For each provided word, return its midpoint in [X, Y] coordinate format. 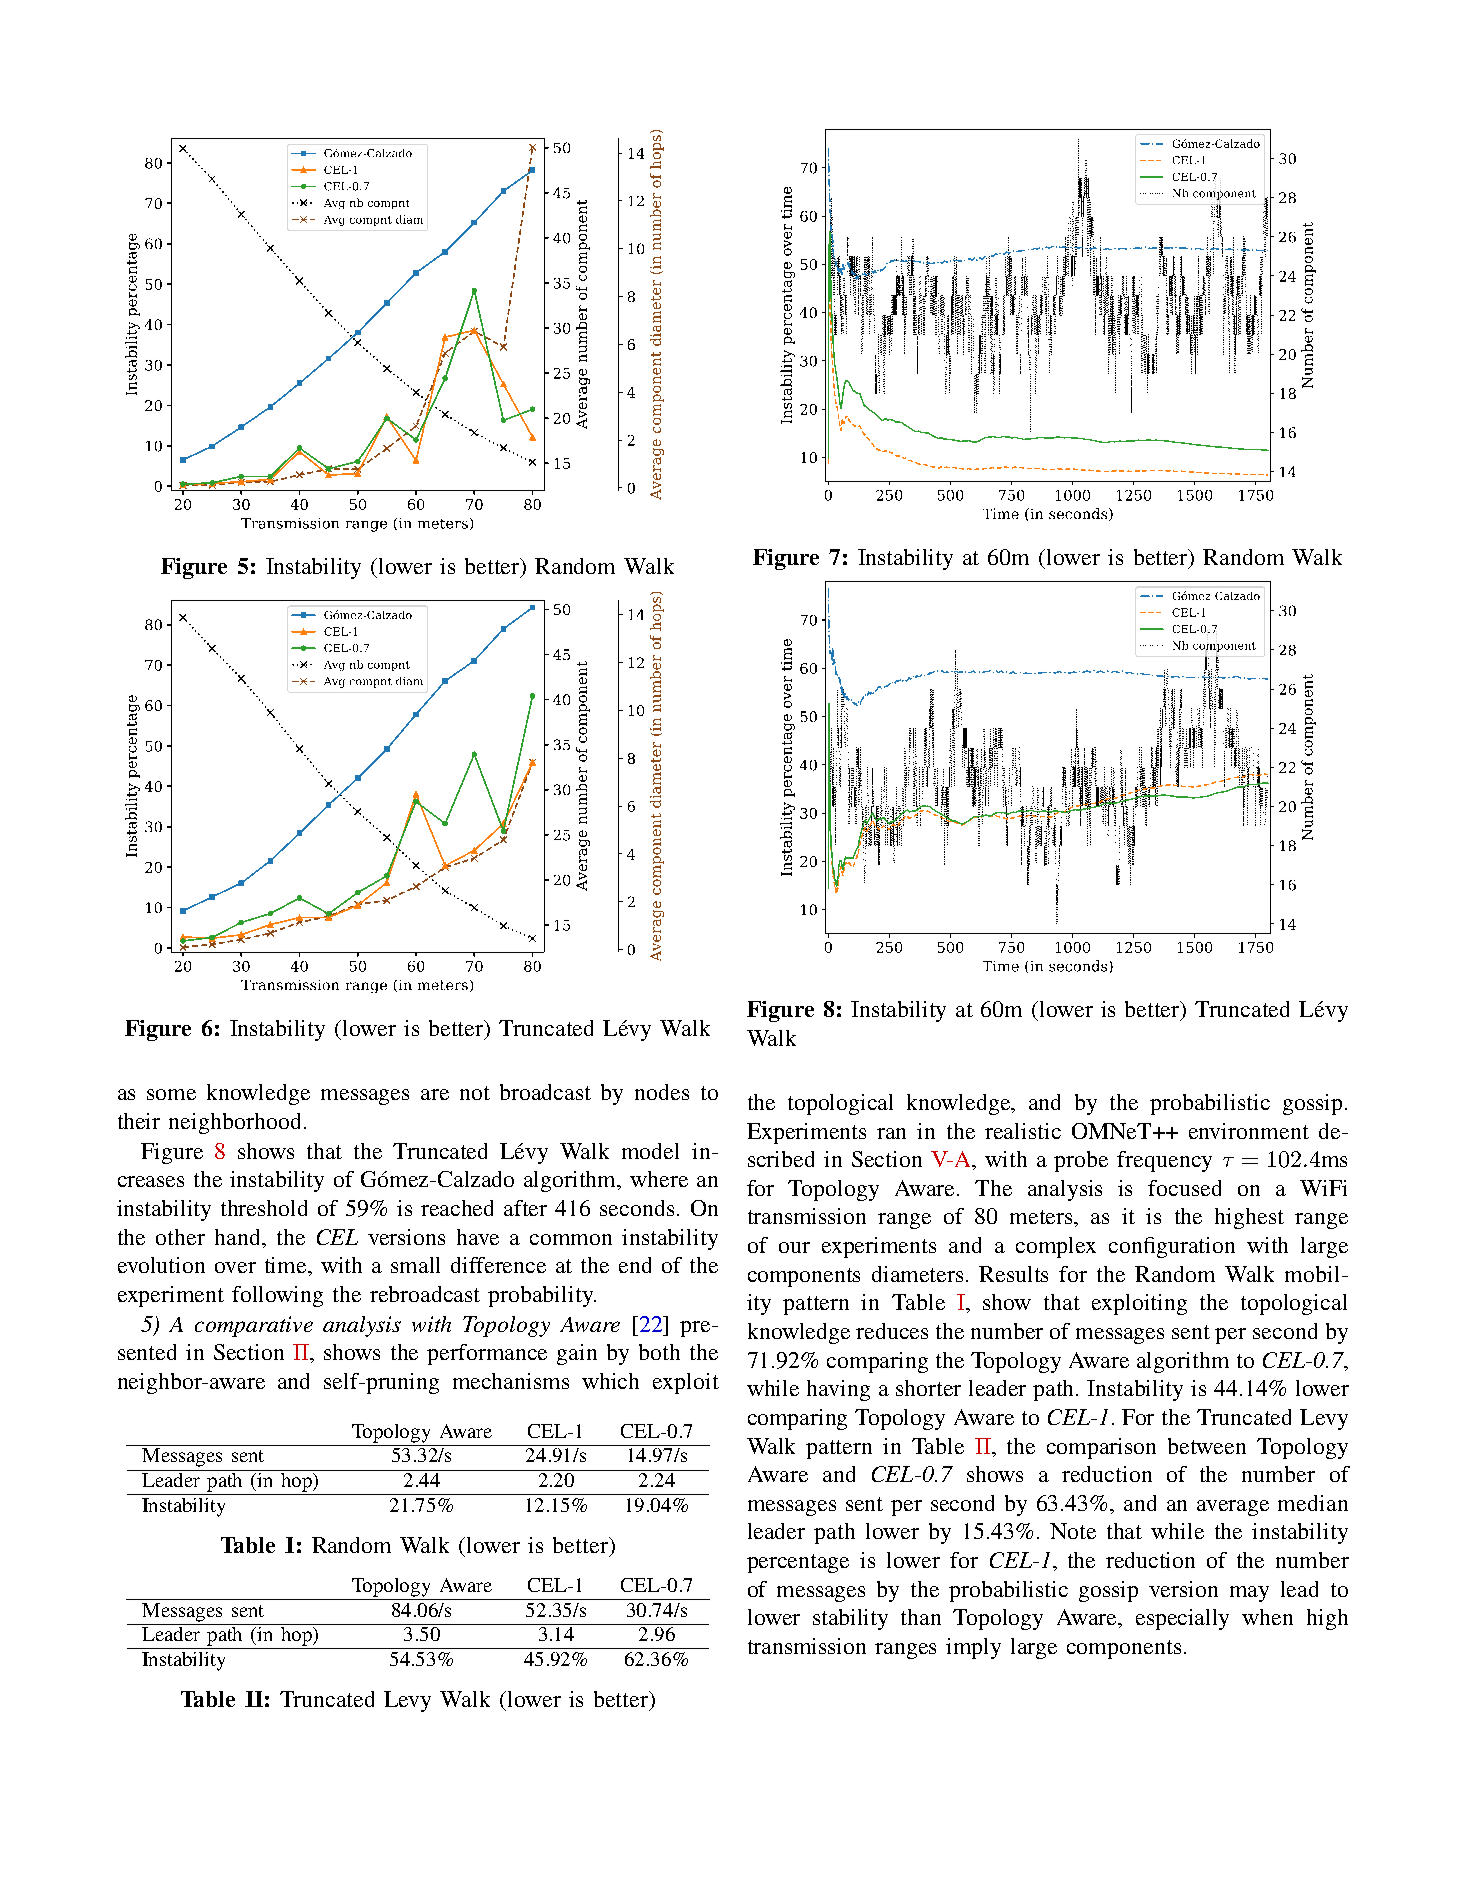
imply [973, 1648]
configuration [1172, 1247]
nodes [662, 1092]
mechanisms [511, 1381]
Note [1073, 1531]
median [1313, 1503]
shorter [928, 1388]
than [921, 1617]
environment [1249, 1131]
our [794, 1247]
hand [239, 1237]
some [171, 1094]
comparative [254, 1326]
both [659, 1352]
